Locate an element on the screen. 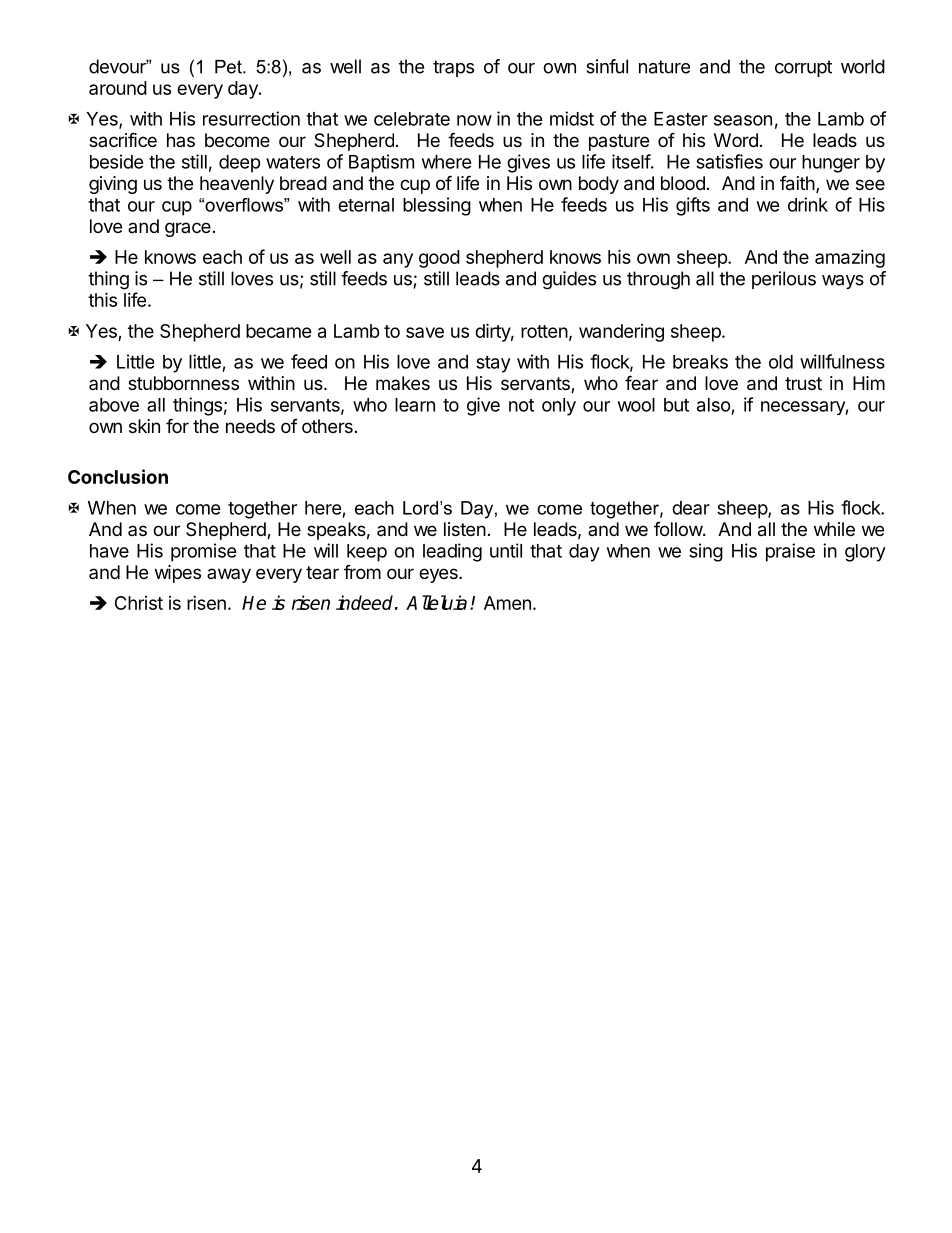  praise is located at coordinates (790, 552).
